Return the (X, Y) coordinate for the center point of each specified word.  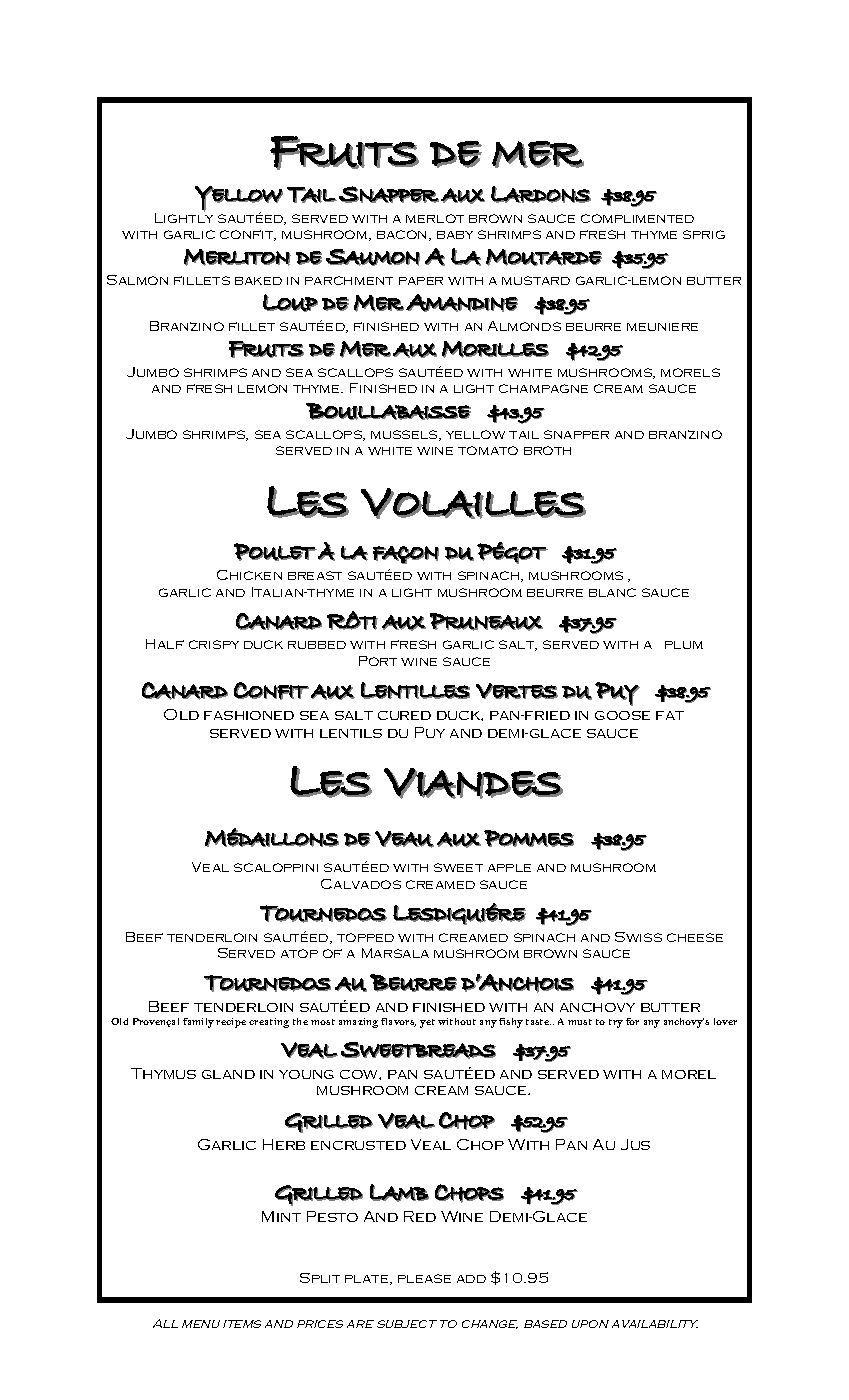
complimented (637, 218)
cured (404, 715)
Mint (281, 1216)
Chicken (249, 575)
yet (427, 1023)
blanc (612, 592)
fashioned (249, 715)
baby (455, 235)
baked (258, 281)
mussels (405, 435)
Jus (635, 1144)
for (632, 1021)
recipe (231, 1023)
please (424, 1278)
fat (670, 715)
